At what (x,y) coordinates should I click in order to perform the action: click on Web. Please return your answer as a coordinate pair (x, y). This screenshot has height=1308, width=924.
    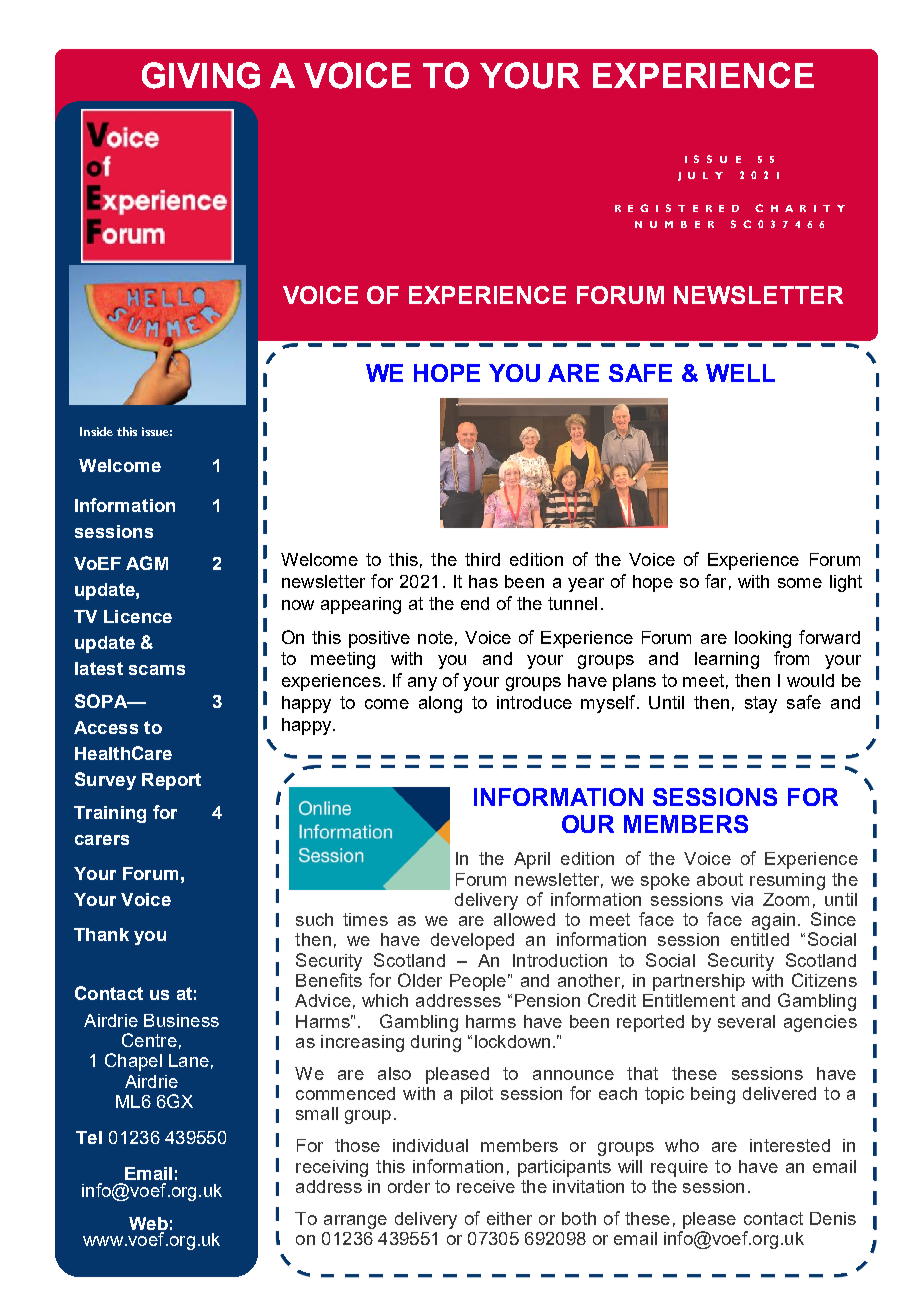
    Looking at the image, I should click on (148, 1223).
